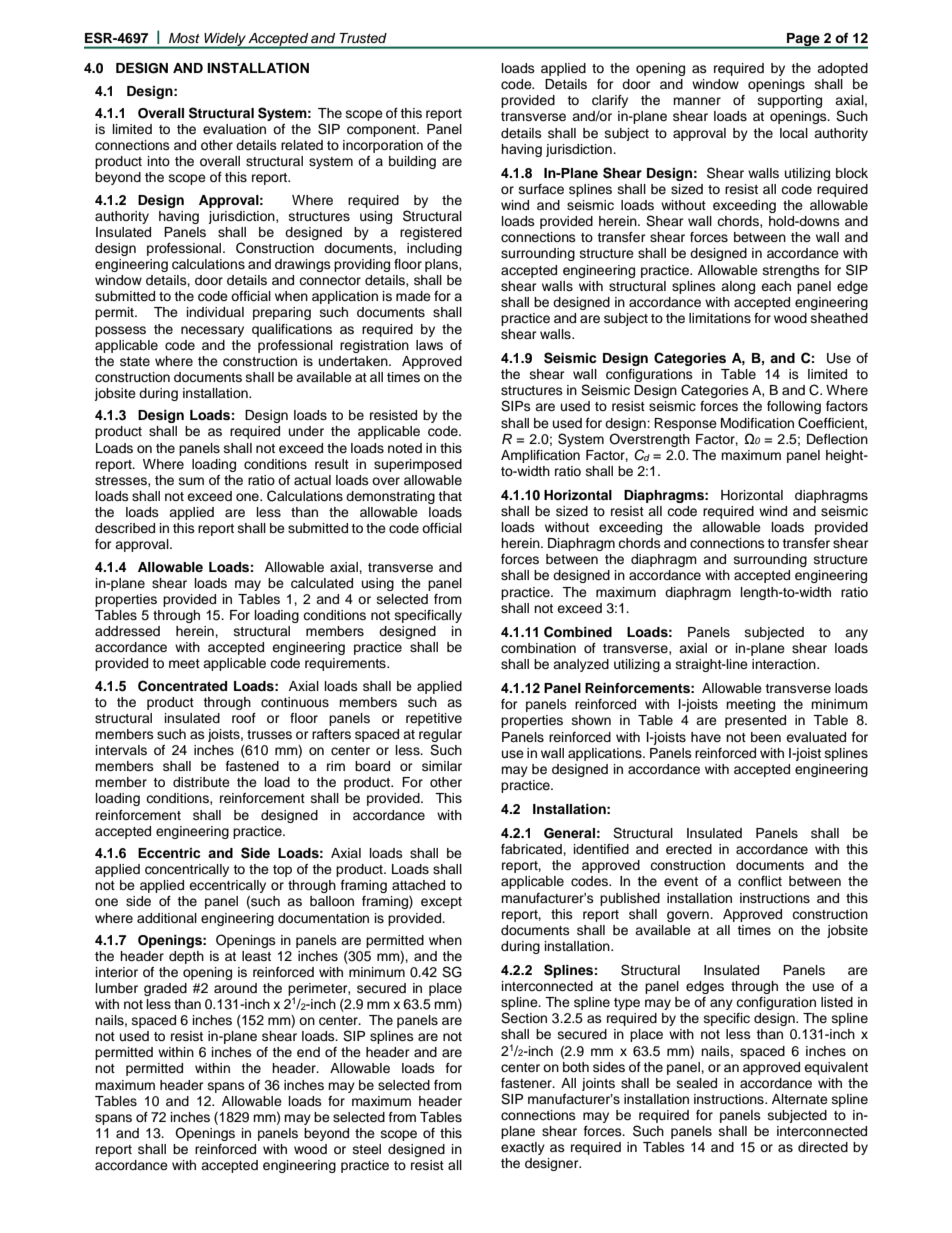 This image has width=952, height=1233. I want to click on end, so click(308, 1052).
